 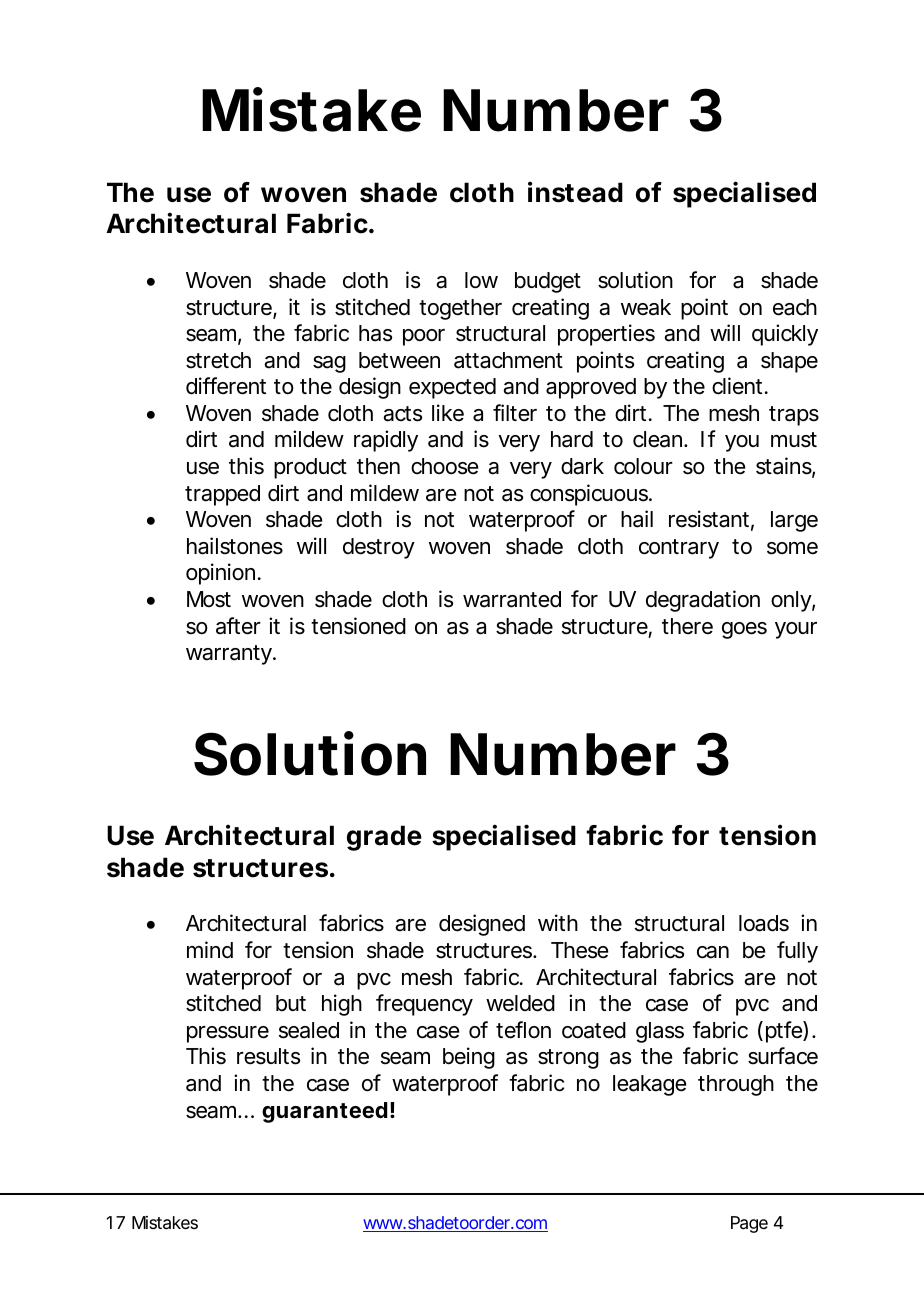 I want to click on guaranteed, so click(x=325, y=1112).
